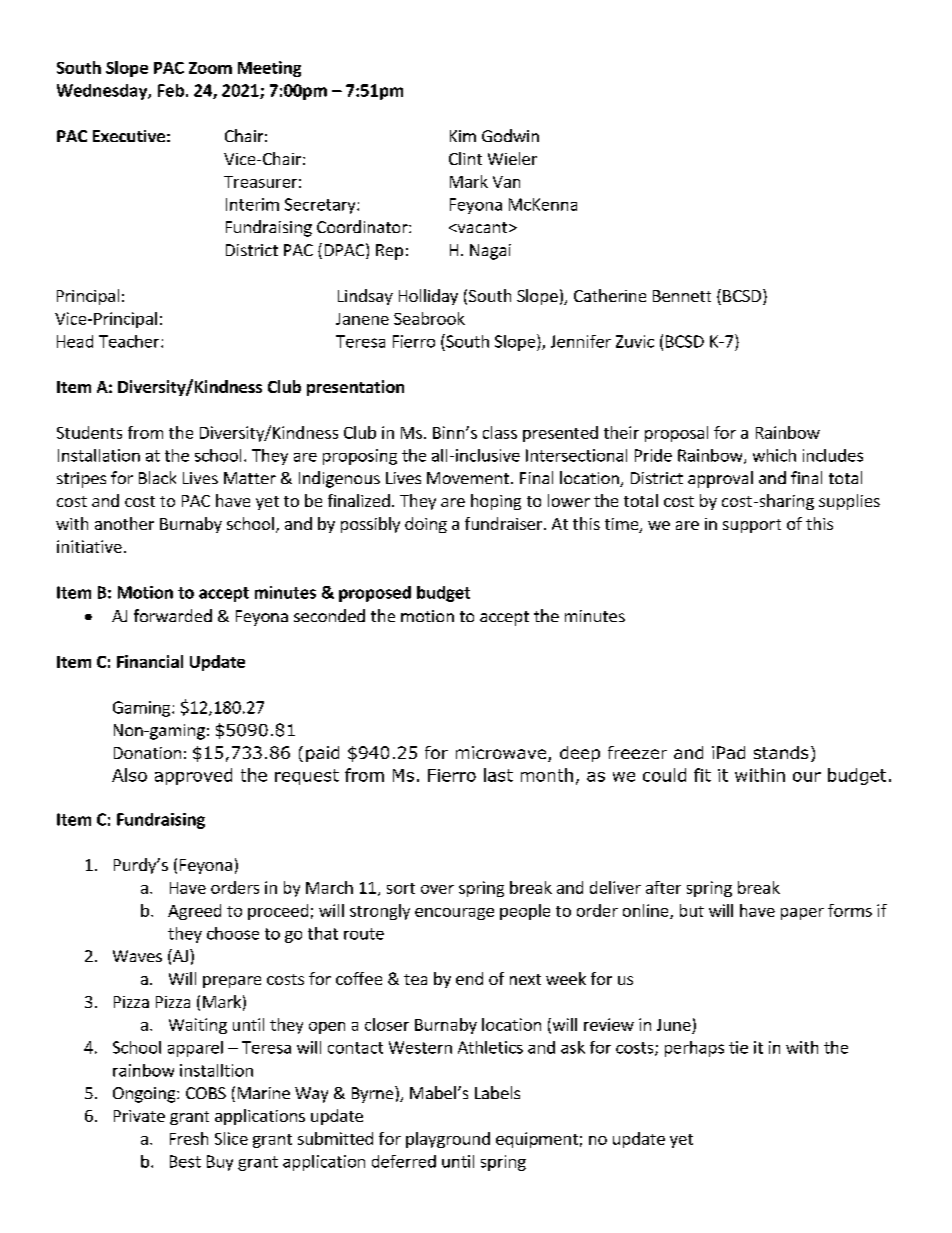 The image size is (952, 1233). Describe the element at coordinates (752, 526) in the image. I see `support` at that location.
